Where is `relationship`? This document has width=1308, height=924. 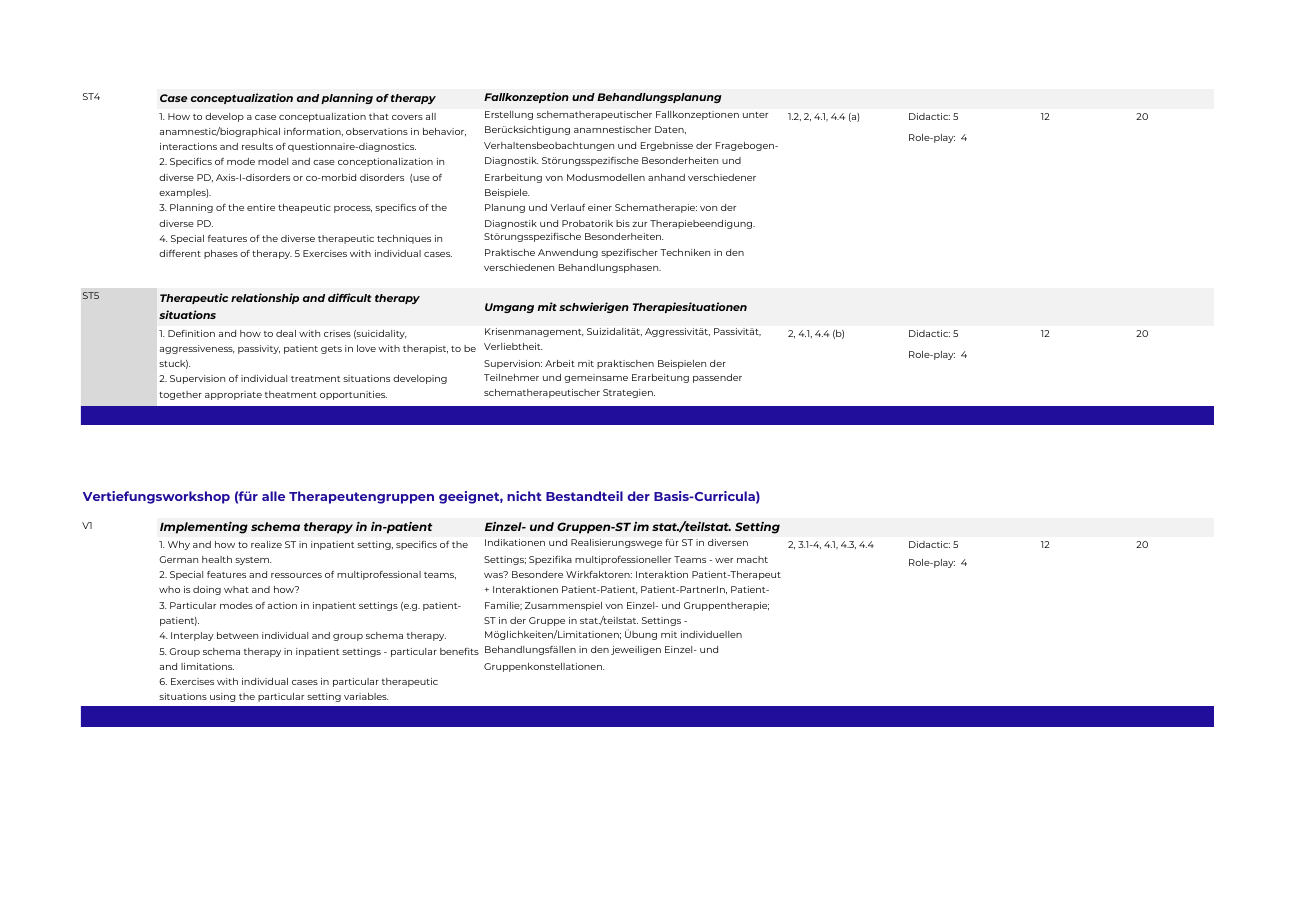
relationship is located at coordinates (265, 298).
